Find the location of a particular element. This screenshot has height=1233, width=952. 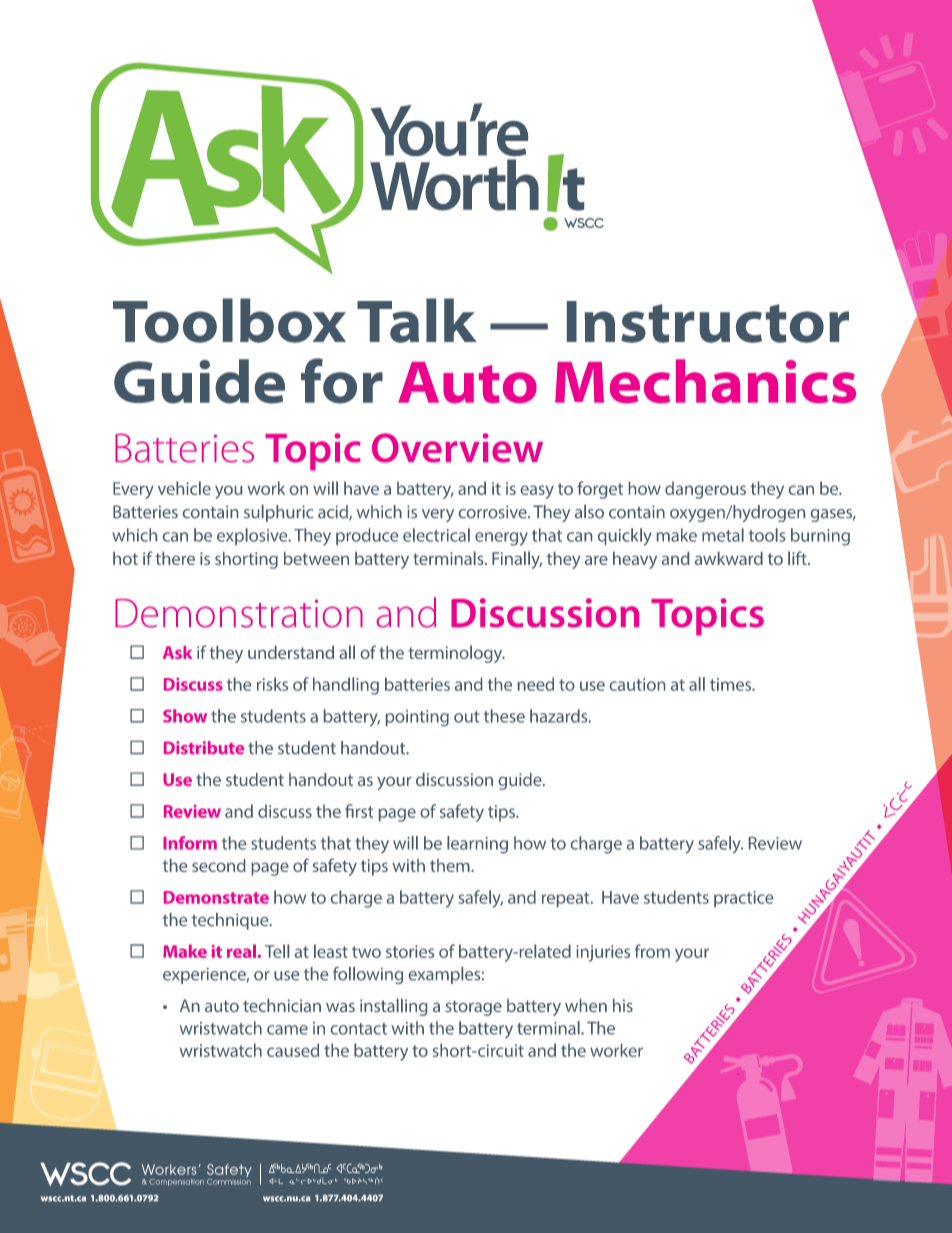

vehicle is located at coordinates (184, 488).
